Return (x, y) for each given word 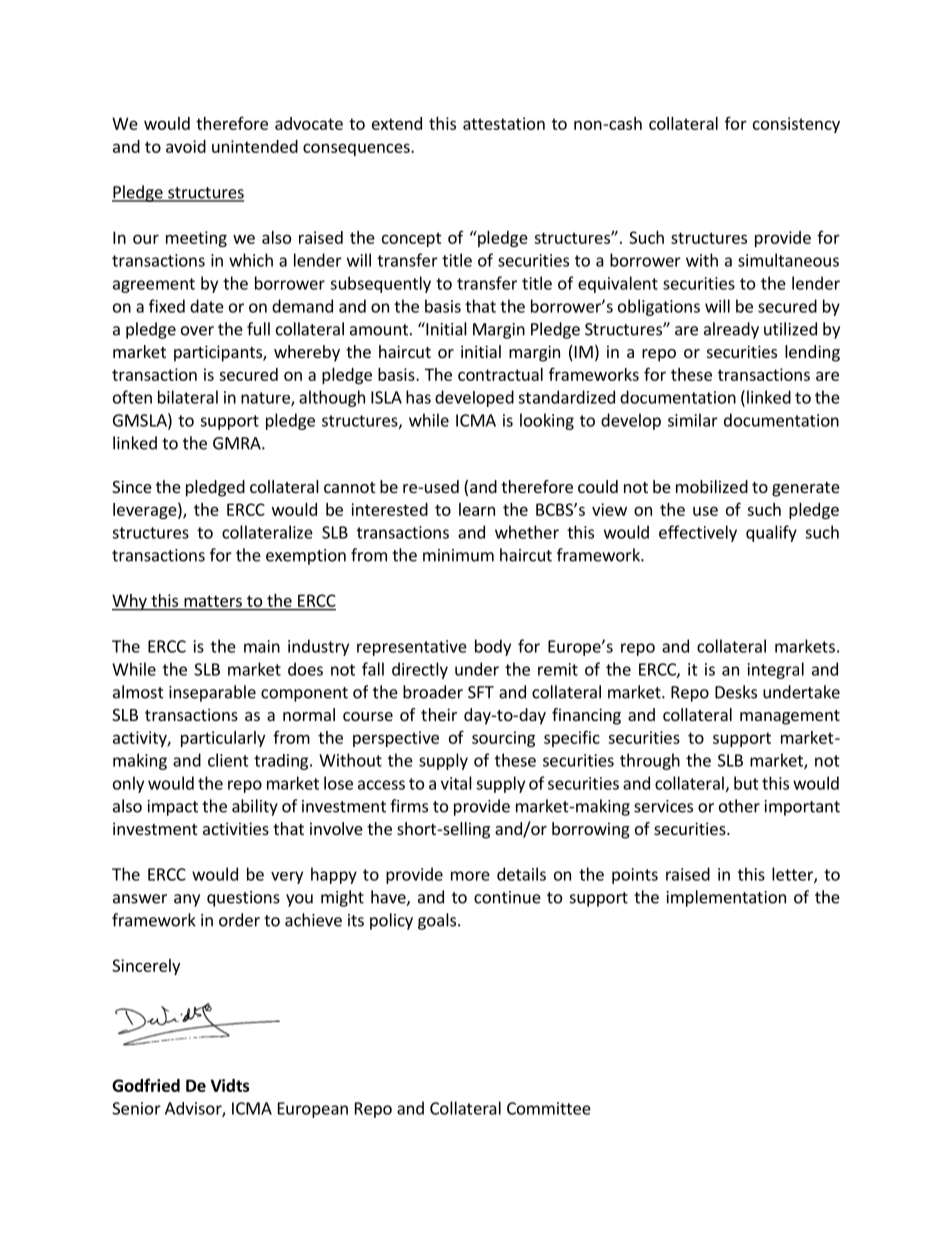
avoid (186, 146)
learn (477, 509)
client (228, 760)
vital (456, 783)
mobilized (712, 486)
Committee (549, 1108)
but (746, 783)
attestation (504, 123)
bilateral (188, 397)
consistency (796, 125)
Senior (136, 1108)
